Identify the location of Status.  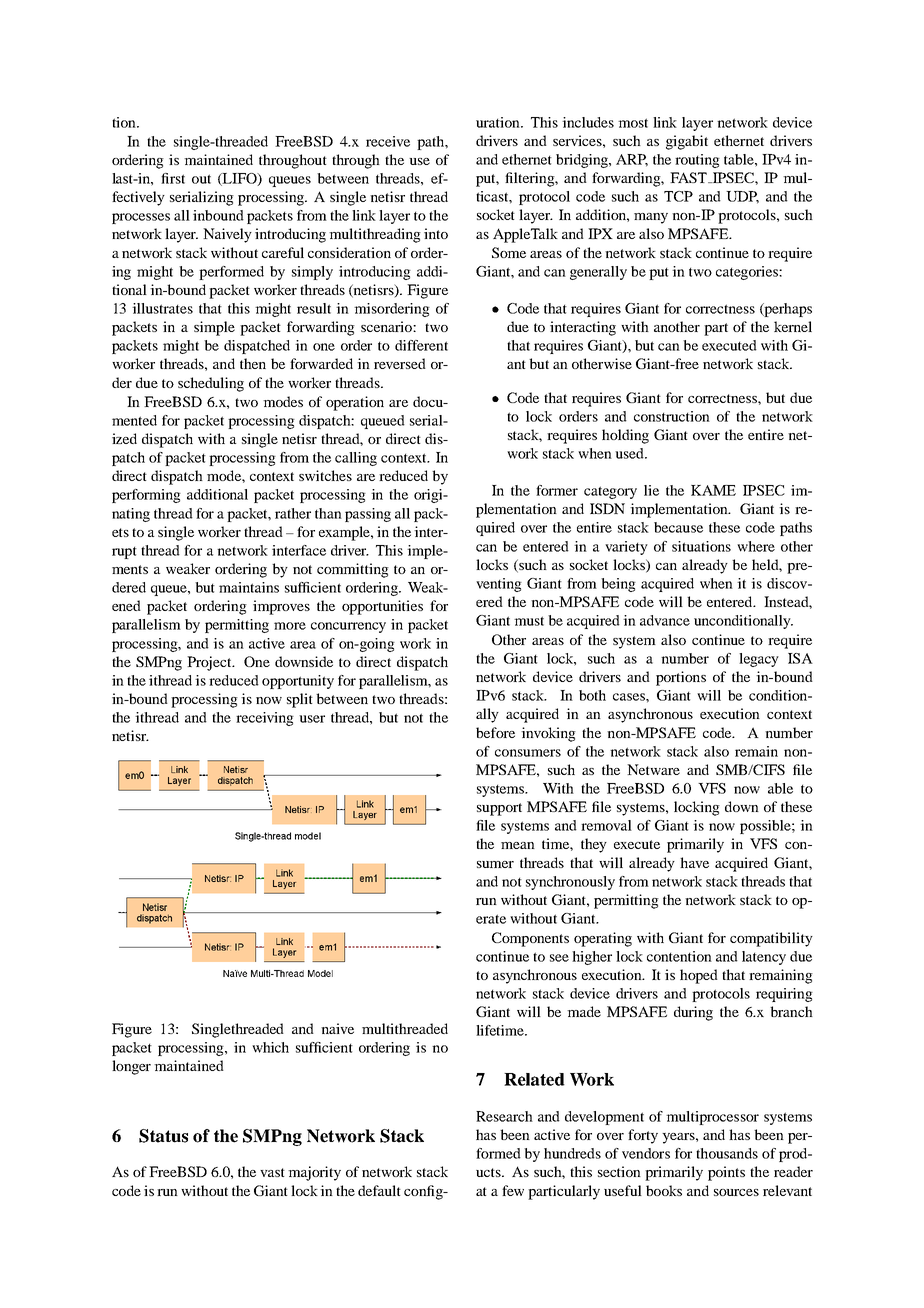
(163, 1136).
